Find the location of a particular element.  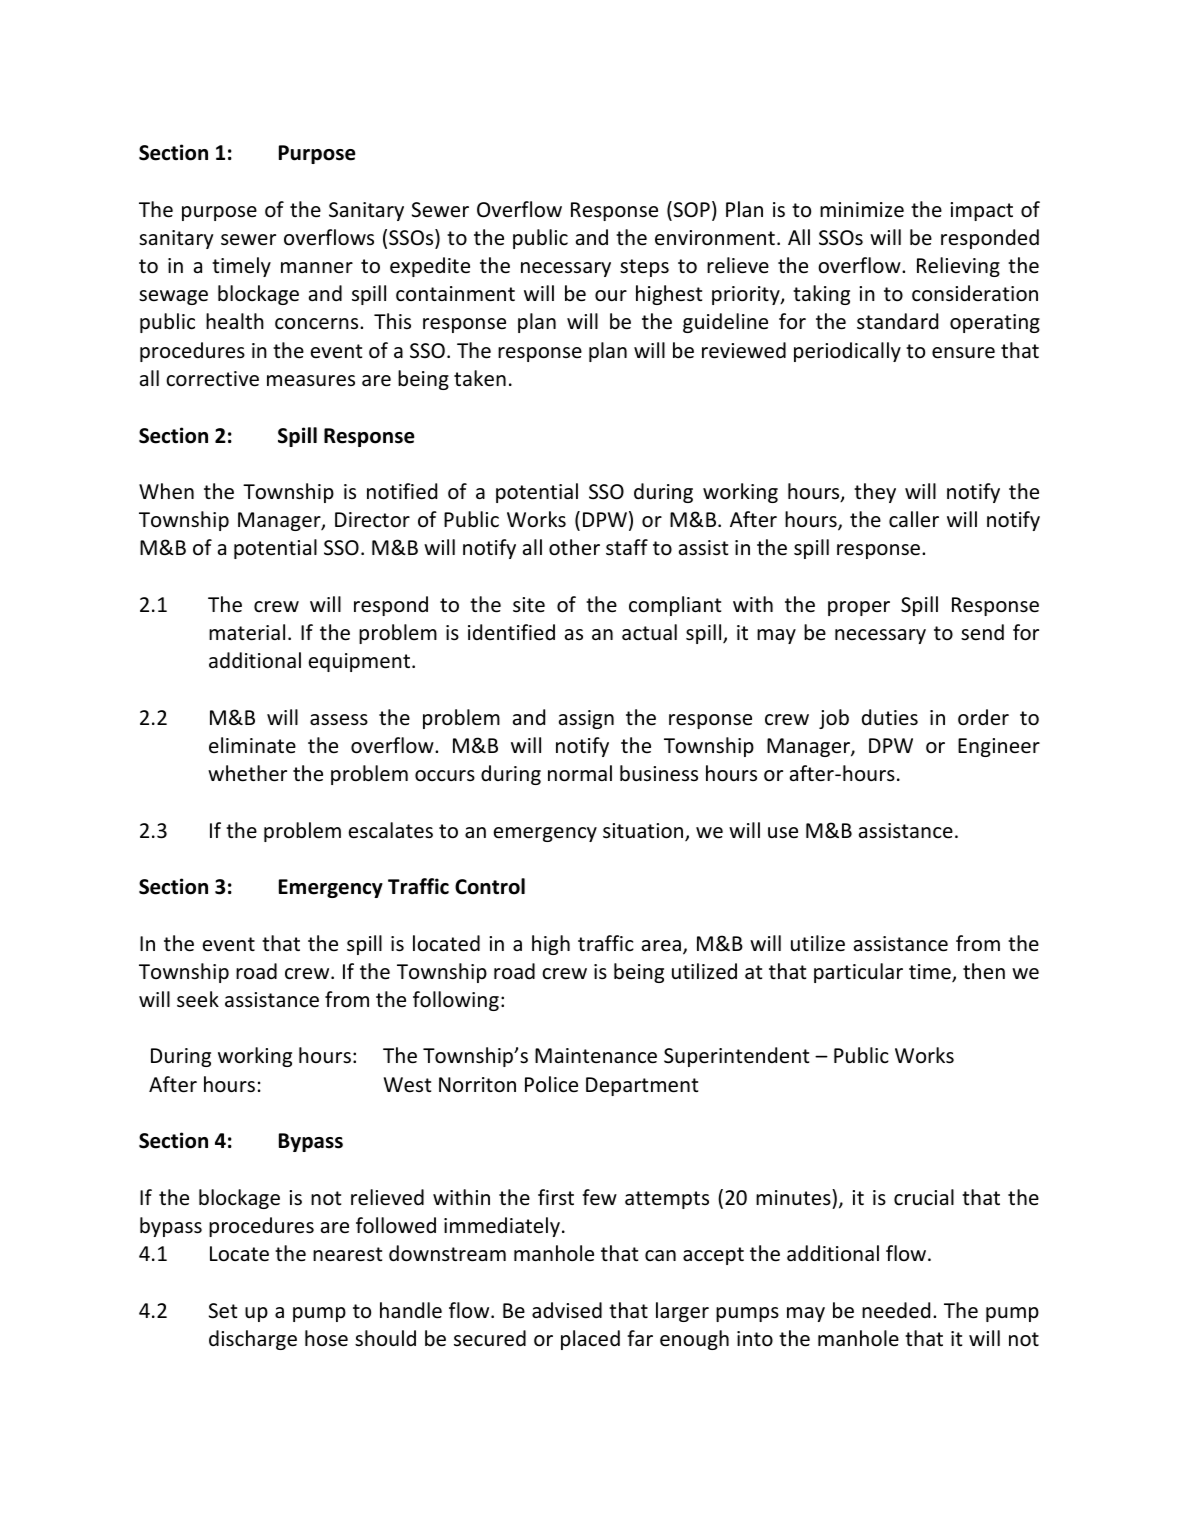

particular is located at coordinates (858, 973).
